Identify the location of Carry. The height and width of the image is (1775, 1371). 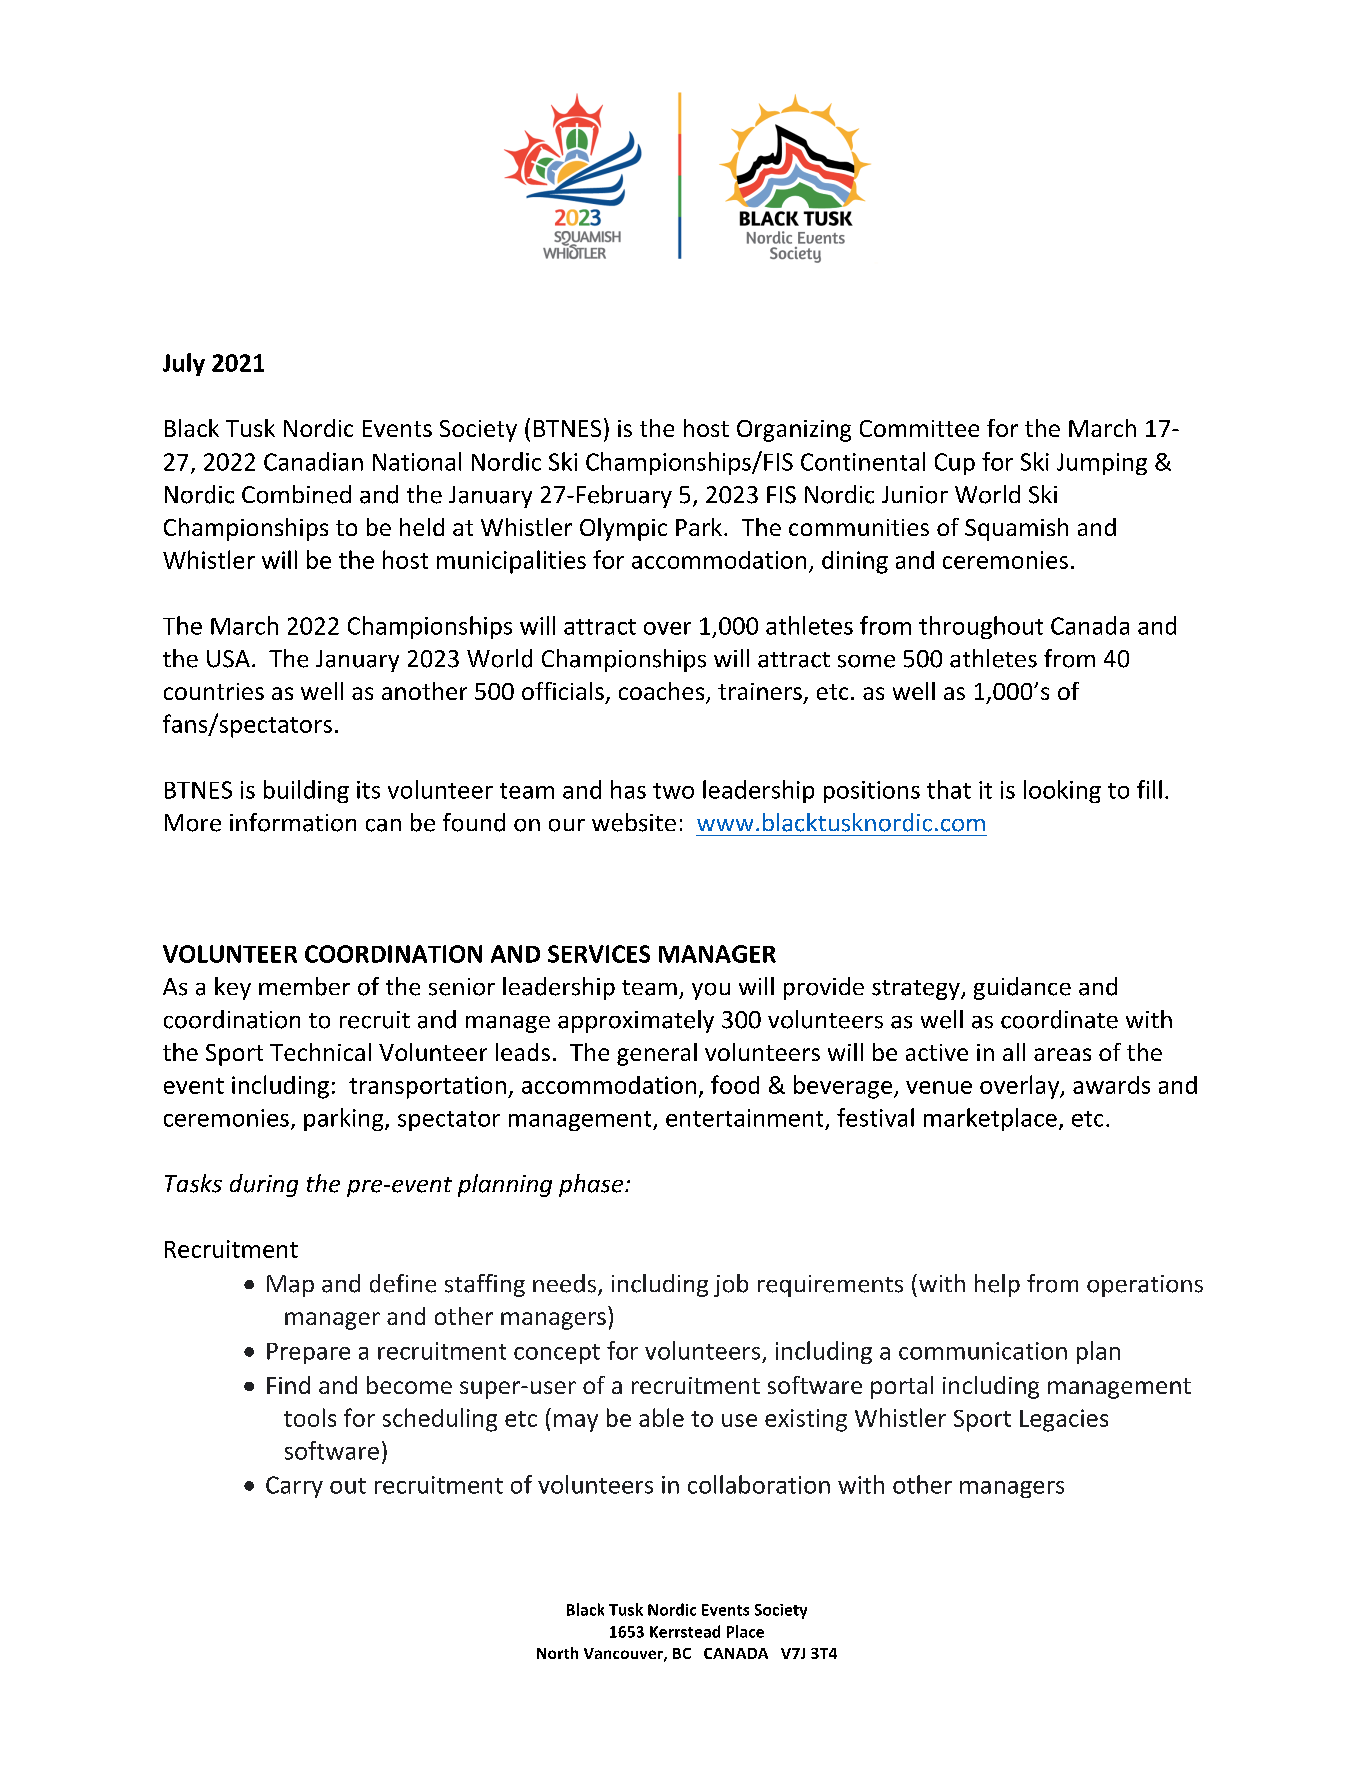
(294, 1487).
